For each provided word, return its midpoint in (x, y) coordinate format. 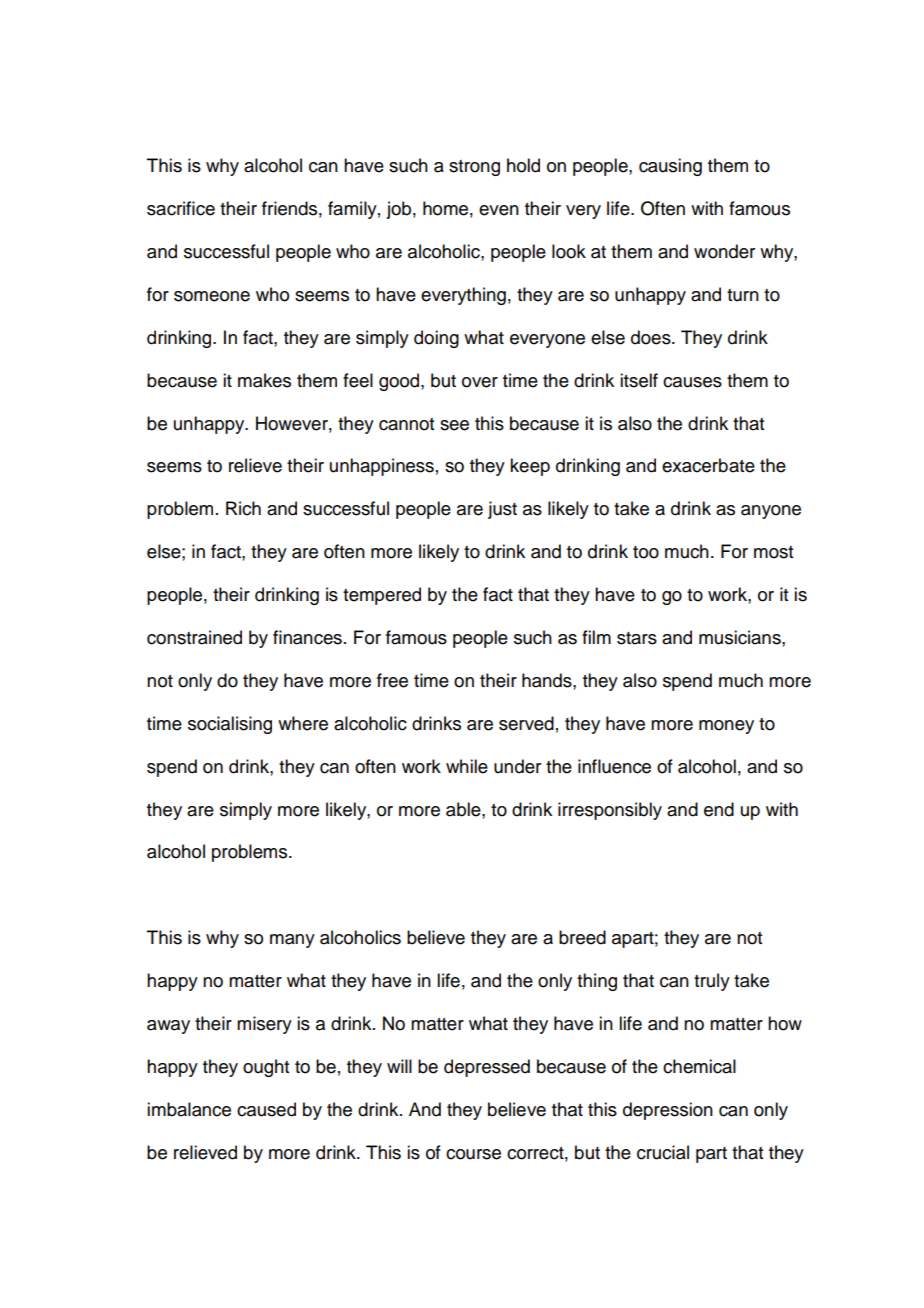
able (464, 809)
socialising (230, 725)
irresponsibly (610, 811)
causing (670, 167)
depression (668, 1111)
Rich (243, 508)
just (502, 510)
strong (474, 168)
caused (266, 1109)
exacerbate (708, 465)
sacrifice (181, 208)
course (473, 1154)
